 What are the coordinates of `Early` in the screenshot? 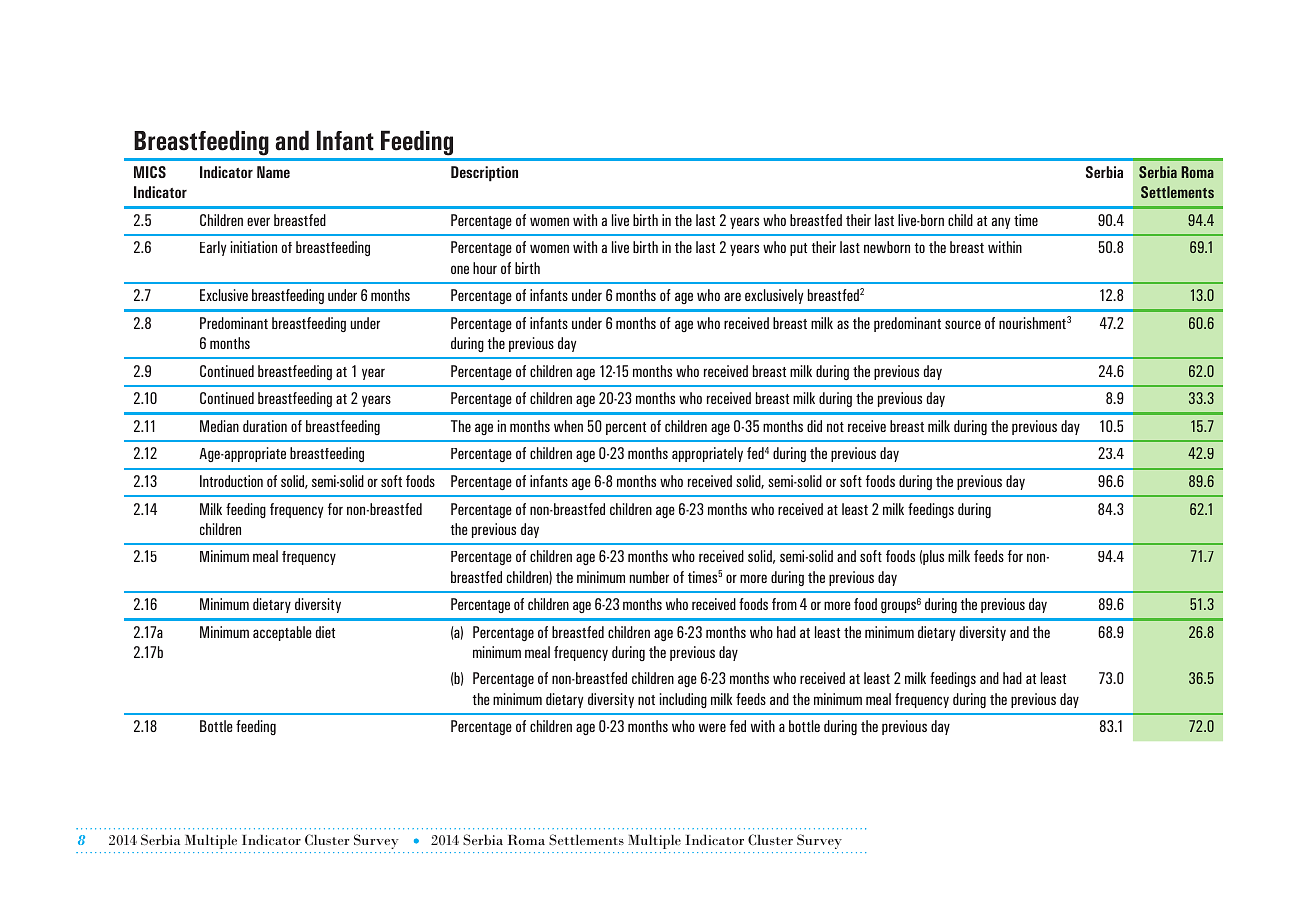 It's located at (213, 248).
